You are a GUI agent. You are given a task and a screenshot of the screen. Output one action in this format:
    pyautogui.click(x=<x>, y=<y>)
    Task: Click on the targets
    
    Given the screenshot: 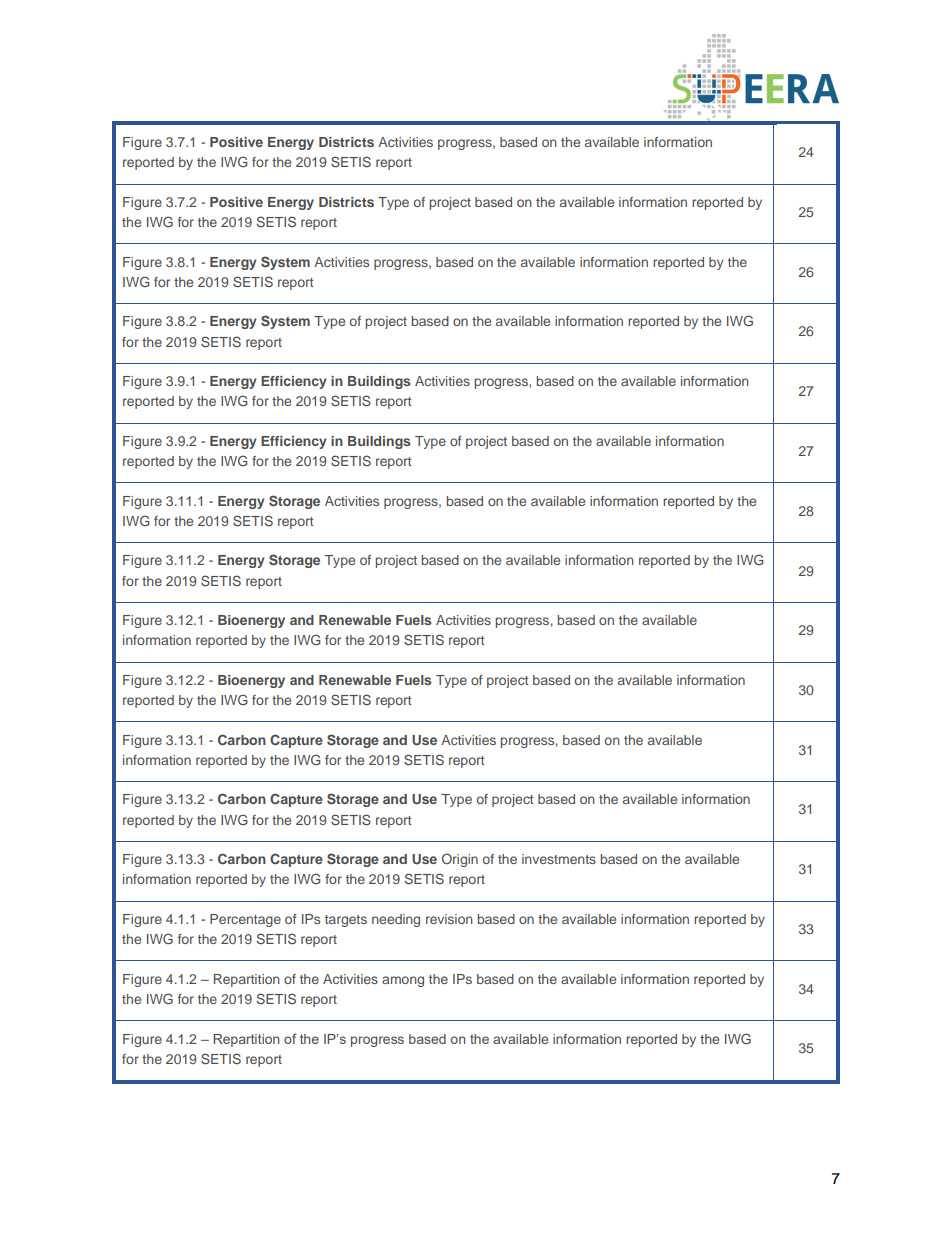 What is the action you would take?
    pyautogui.click(x=346, y=921)
